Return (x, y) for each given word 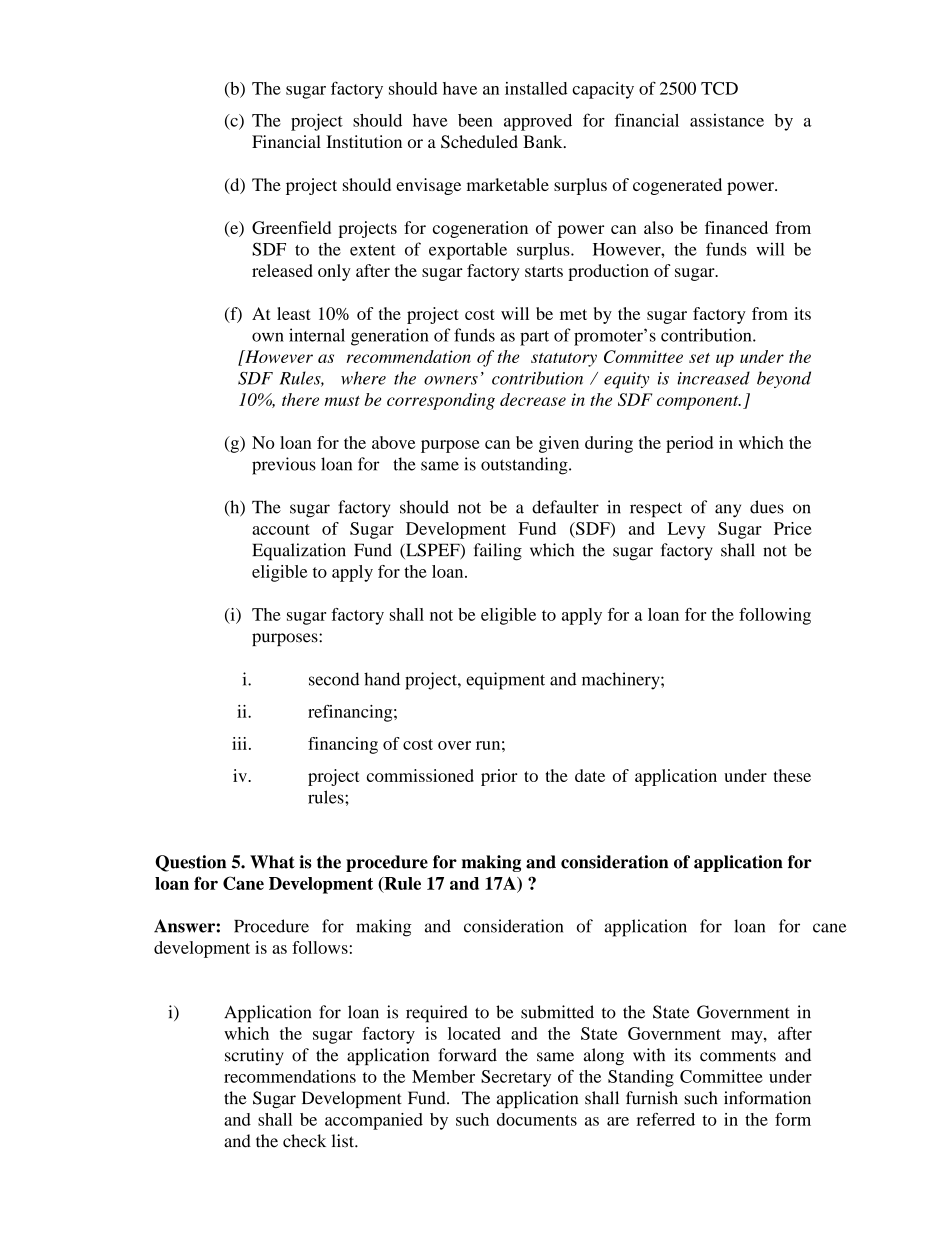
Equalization (299, 552)
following (775, 616)
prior (499, 777)
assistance (727, 120)
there (300, 399)
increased (713, 378)
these (792, 775)
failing (498, 552)
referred (666, 1119)
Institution (364, 141)
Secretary (516, 1078)
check (304, 1141)
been (475, 120)
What (272, 862)
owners (451, 380)
